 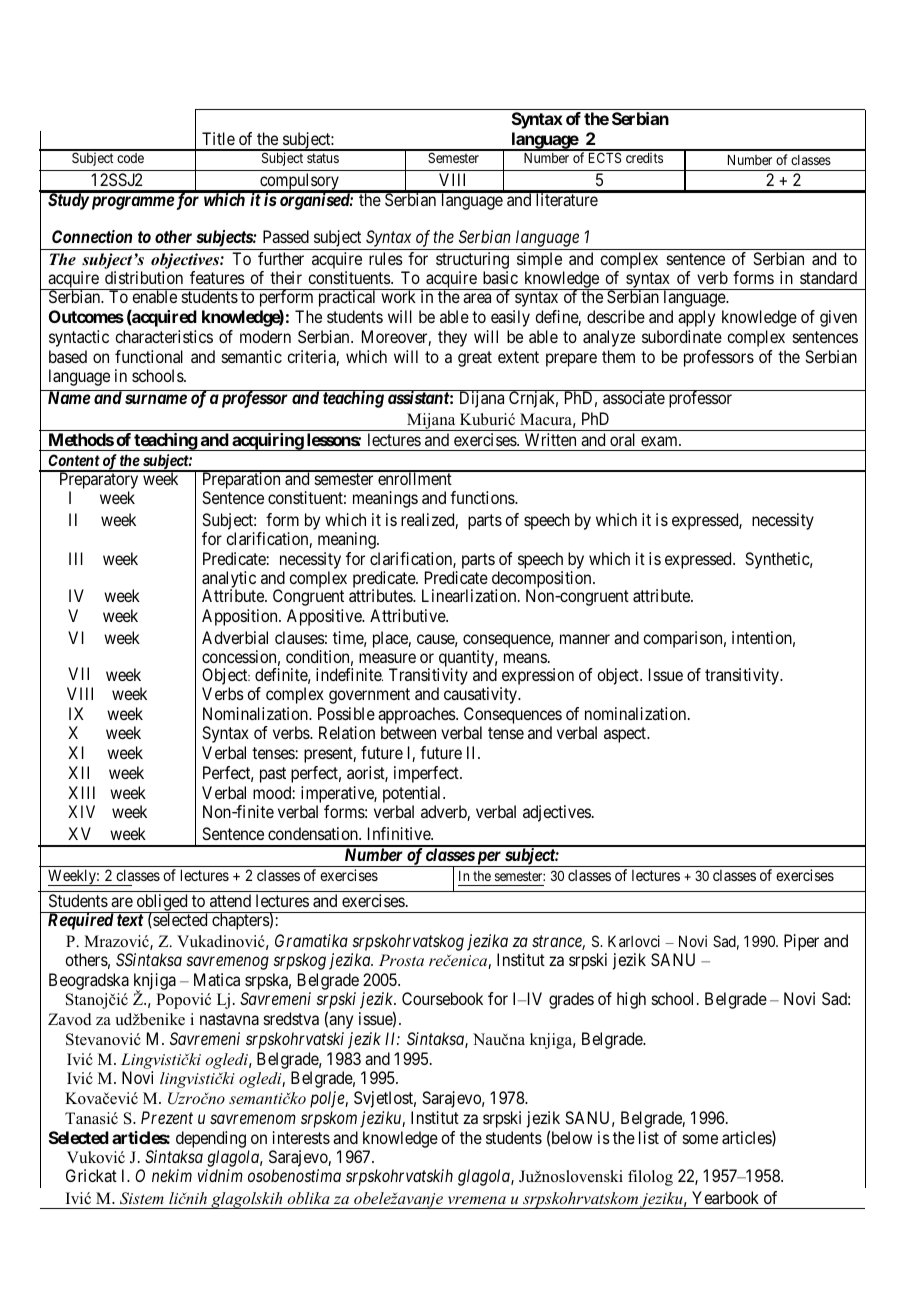 I want to click on interests, so click(x=301, y=1137).
